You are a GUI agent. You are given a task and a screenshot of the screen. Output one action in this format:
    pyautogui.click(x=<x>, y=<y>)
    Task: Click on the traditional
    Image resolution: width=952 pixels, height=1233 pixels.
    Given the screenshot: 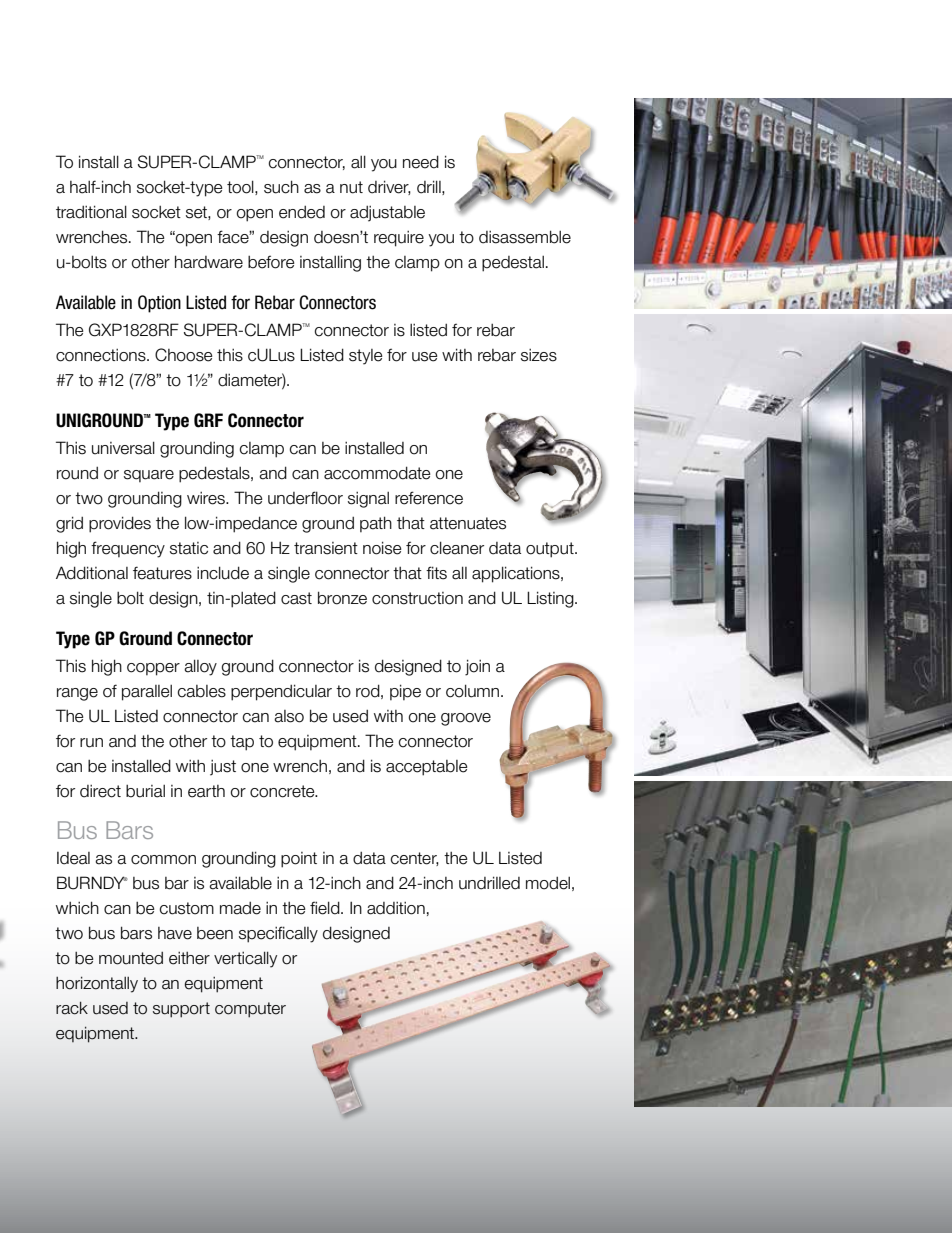 What is the action you would take?
    pyautogui.click(x=91, y=212)
